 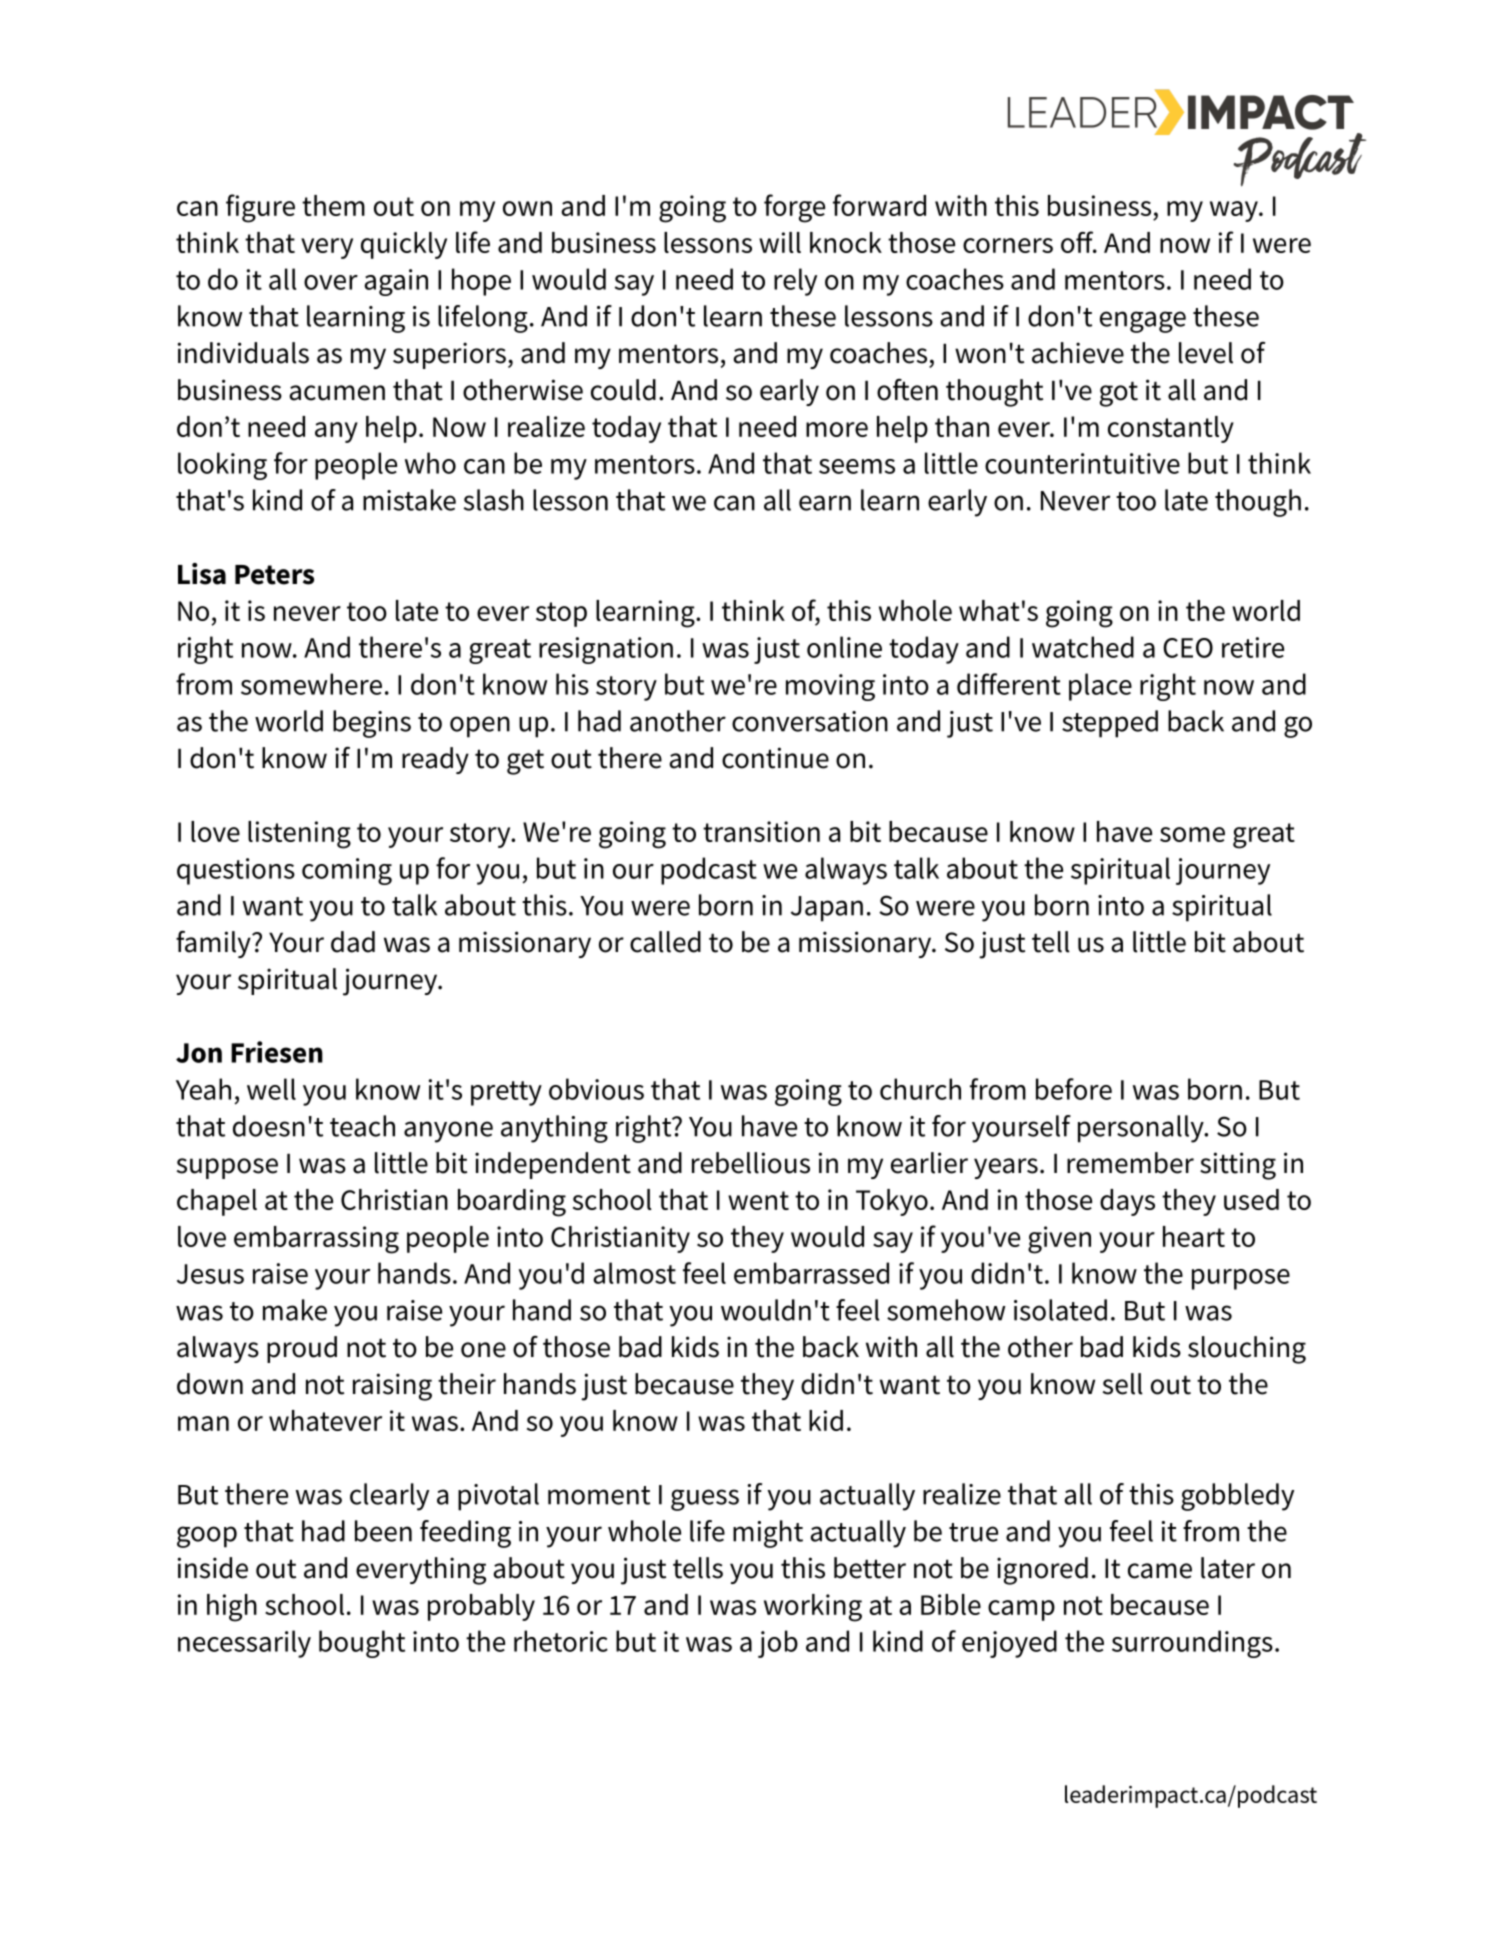 I want to click on came, so click(x=1160, y=1571).
